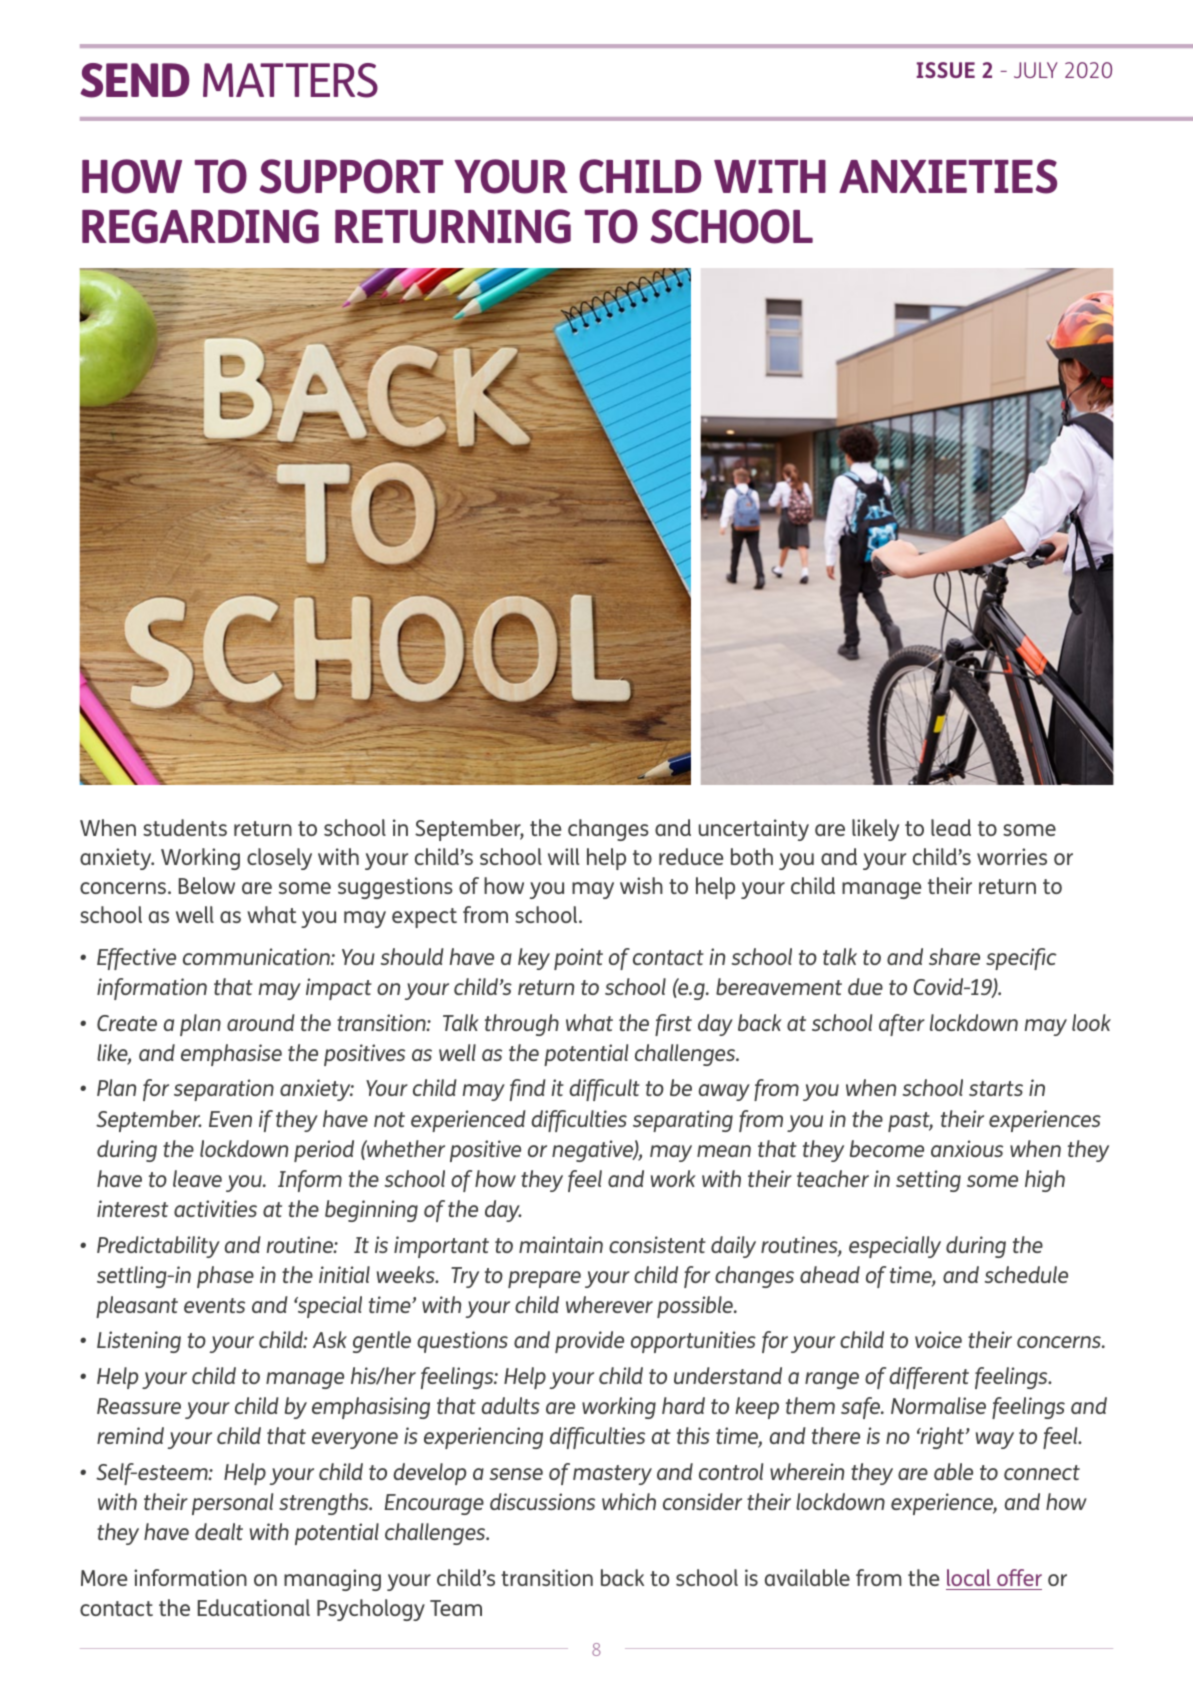 The height and width of the screenshot is (1688, 1193). What do you see at coordinates (290, 80) in the screenshot?
I see `MATTERS` at bounding box center [290, 80].
